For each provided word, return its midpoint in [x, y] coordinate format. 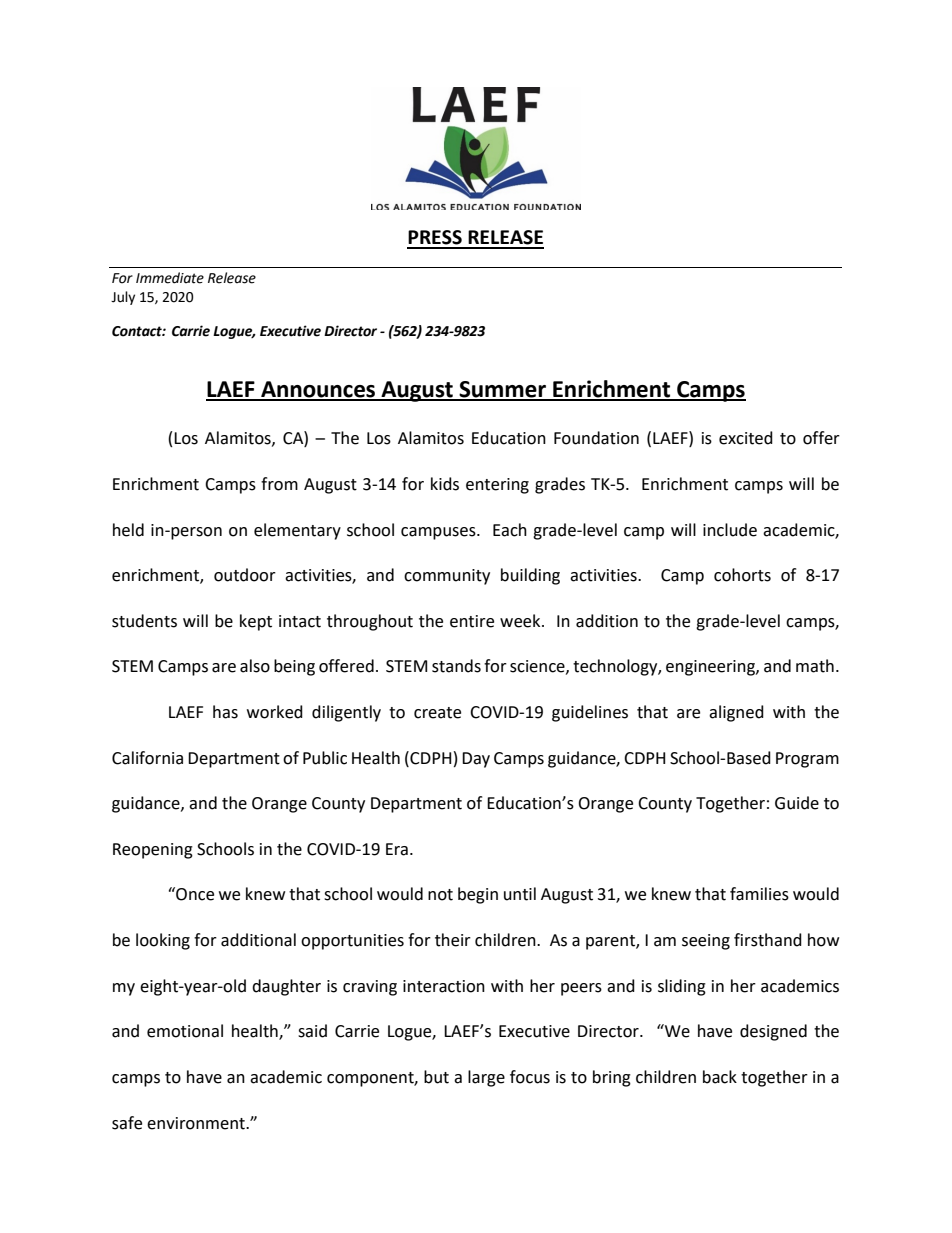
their [453, 940]
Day [476, 760]
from [279, 484]
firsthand [768, 940]
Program [807, 760]
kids [445, 484]
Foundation [596, 438]
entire [472, 621]
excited [746, 438]
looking [163, 941]
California [147, 758]
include [730, 530]
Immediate [170, 278]
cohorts [742, 575]
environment [197, 1123]
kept [256, 622]
